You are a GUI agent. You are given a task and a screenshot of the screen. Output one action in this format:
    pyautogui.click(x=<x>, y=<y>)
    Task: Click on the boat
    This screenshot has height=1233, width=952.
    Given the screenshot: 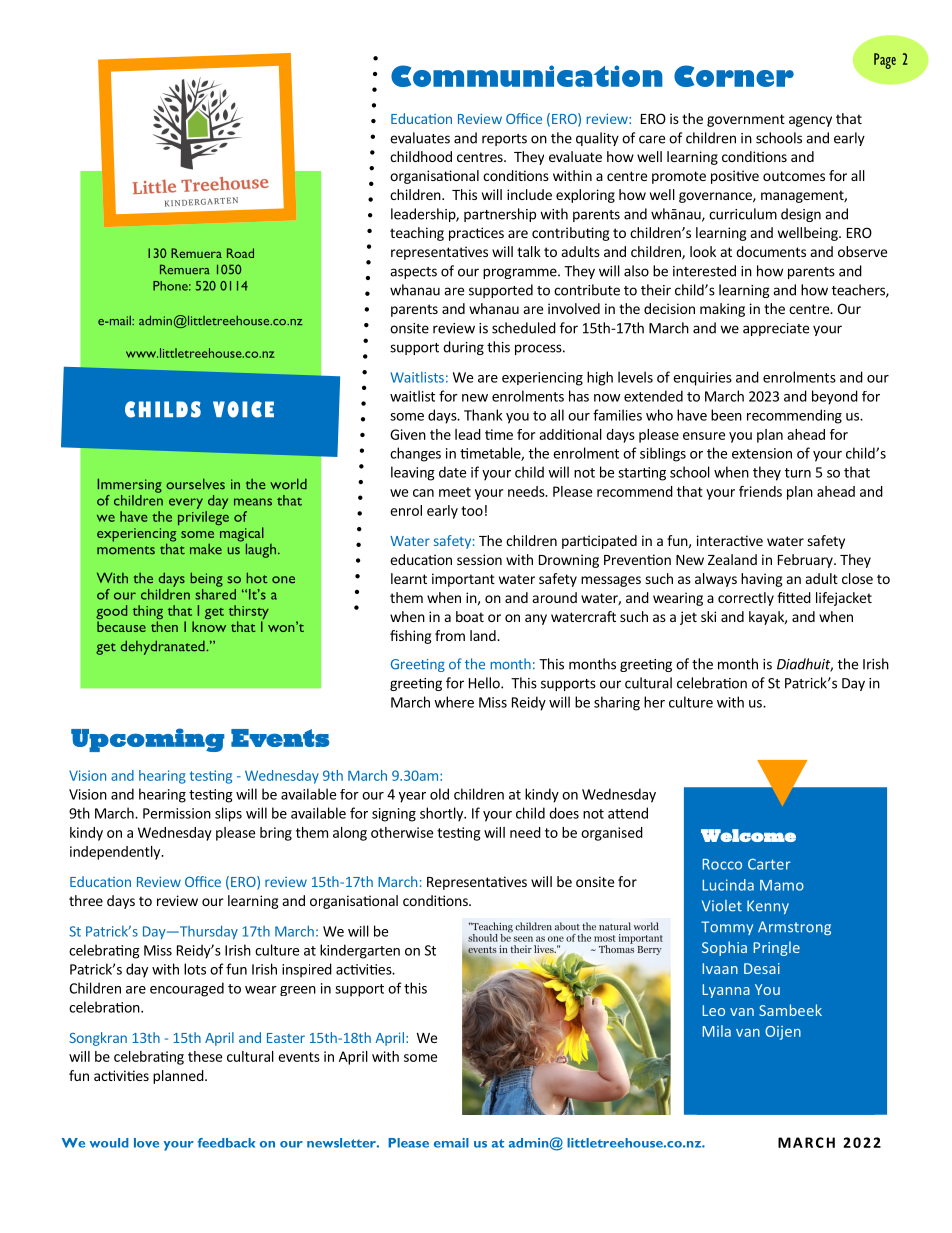 What is the action you would take?
    pyautogui.click(x=470, y=616)
